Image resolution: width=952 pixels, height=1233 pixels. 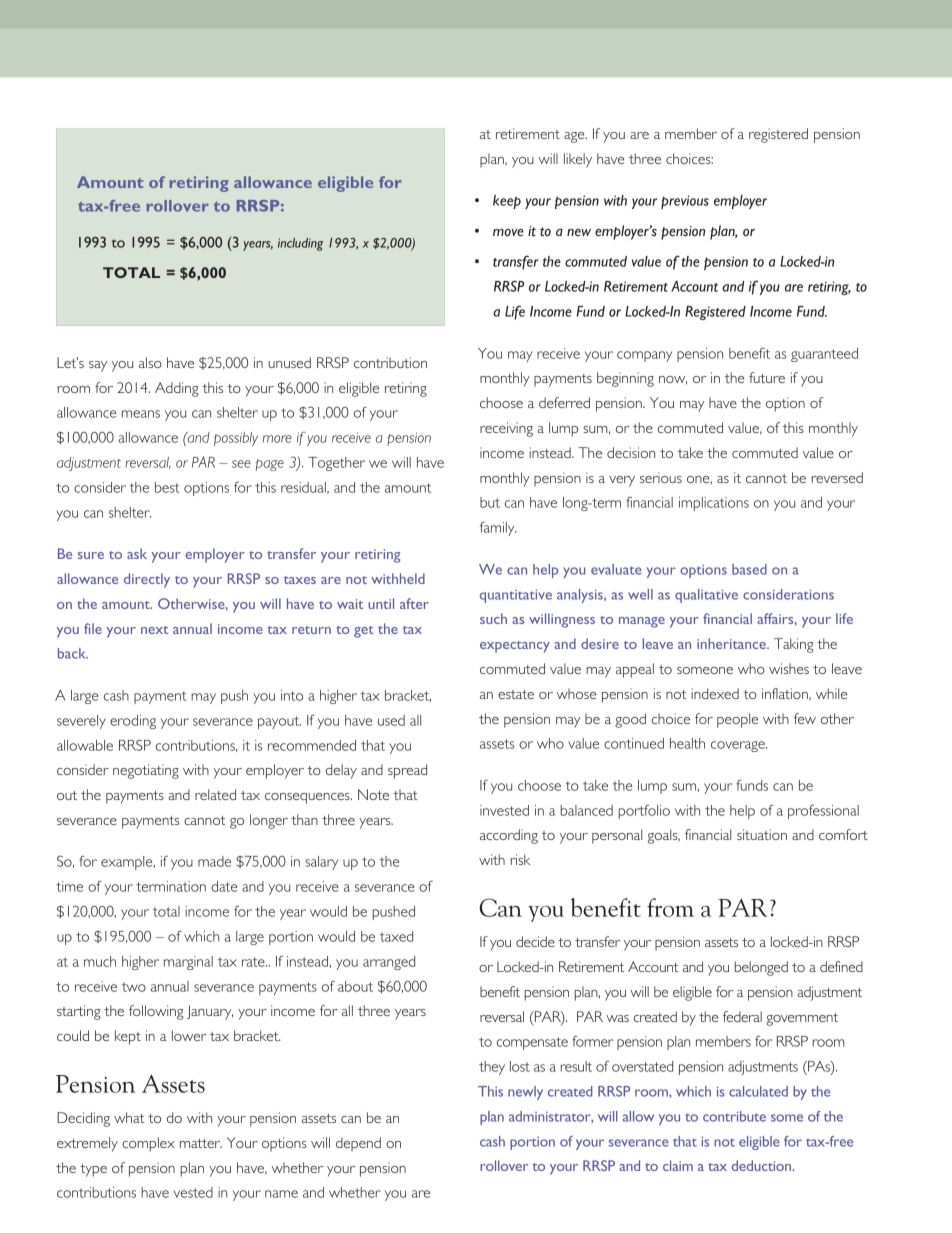 I want to click on wishes, so click(x=789, y=668).
